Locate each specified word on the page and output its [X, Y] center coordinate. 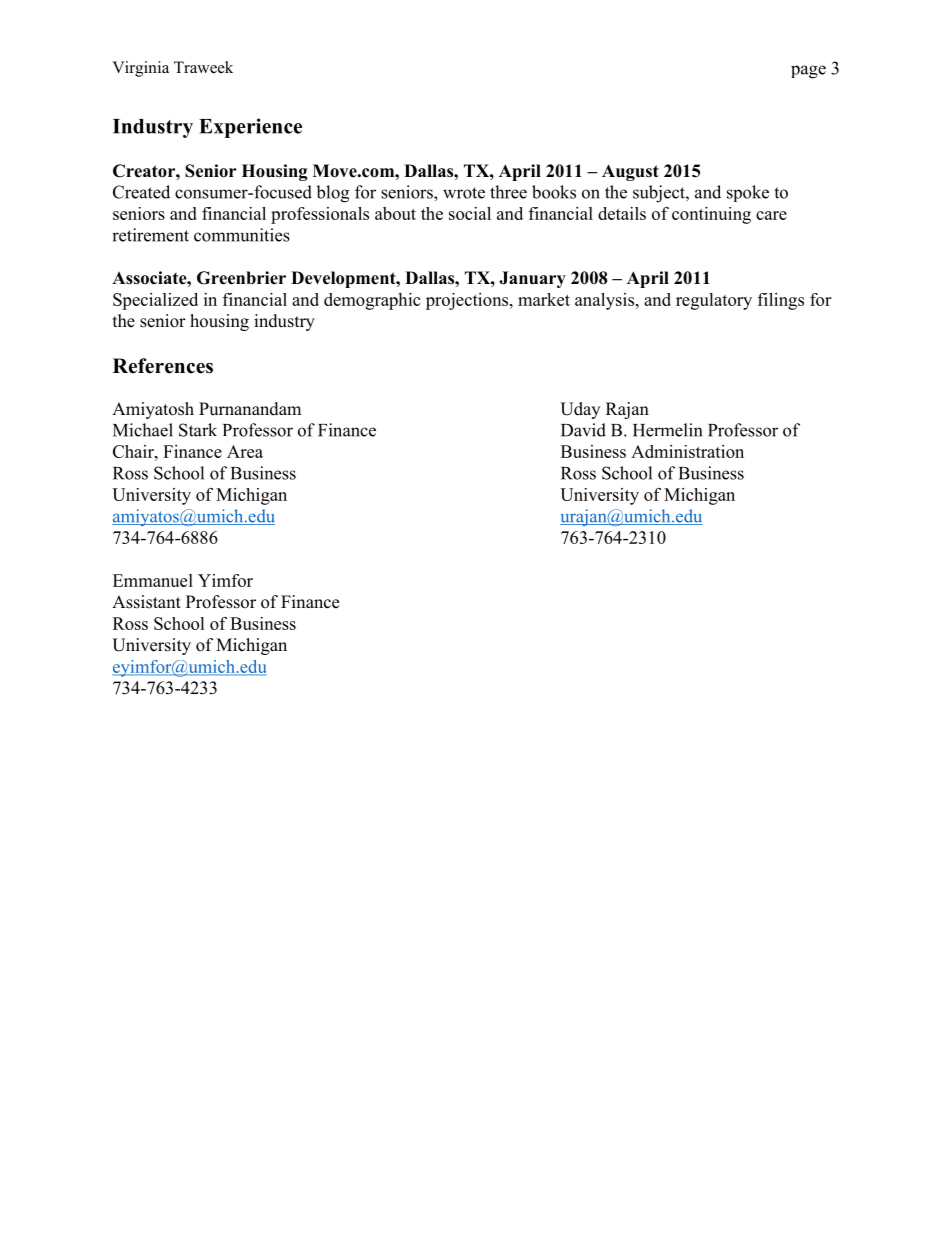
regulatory [714, 301]
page [808, 72]
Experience [250, 128]
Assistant [146, 602]
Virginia [140, 69]
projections [468, 301]
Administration [687, 451]
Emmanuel [153, 580]
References [163, 366]
